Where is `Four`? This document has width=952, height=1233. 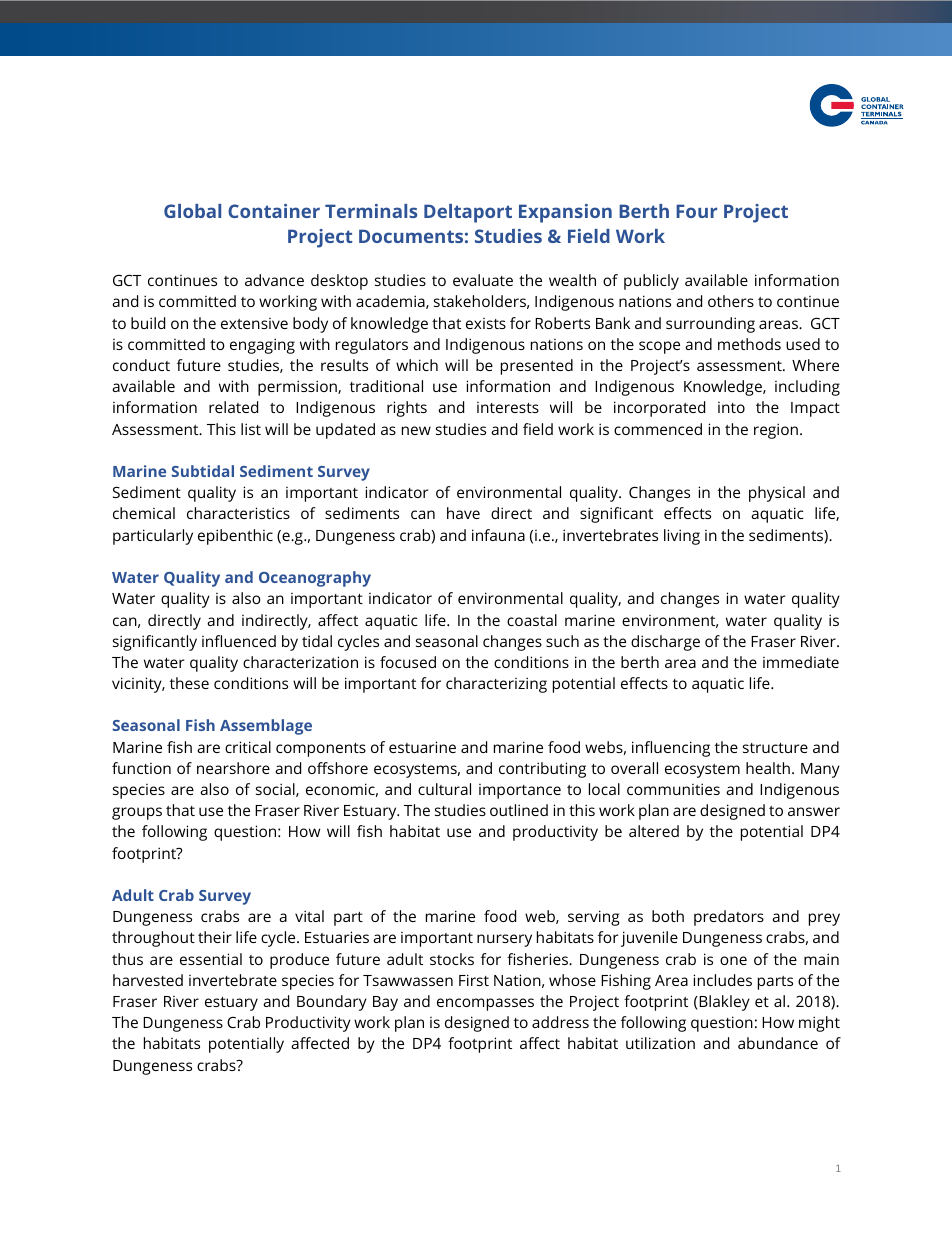
Four is located at coordinates (696, 211).
